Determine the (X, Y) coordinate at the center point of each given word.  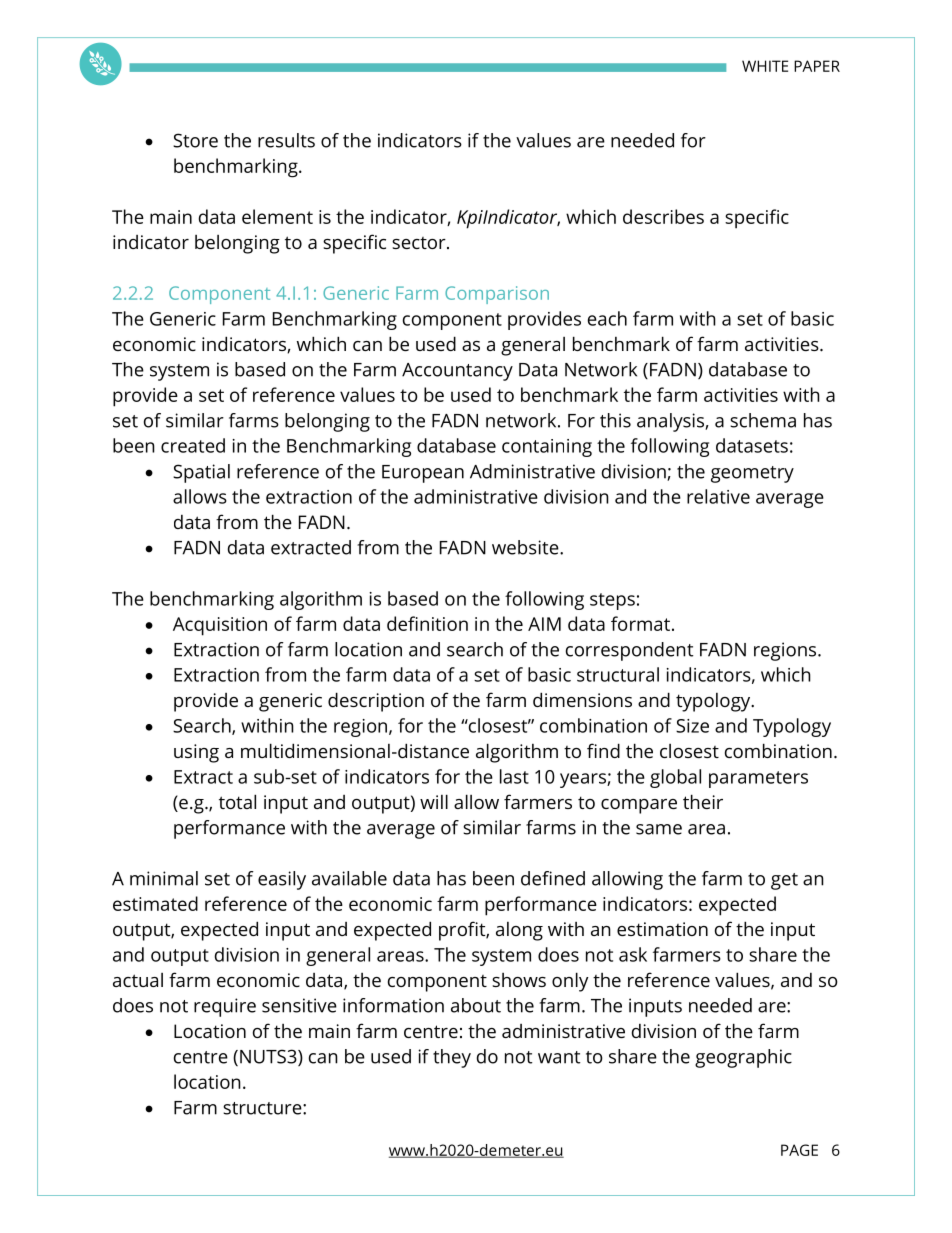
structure (263, 1108)
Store (195, 140)
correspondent (630, 651)
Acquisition (220, 626)
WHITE (765, 66)
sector (420, 243)
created (193, 445)
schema (763, 420)
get (784, 881)
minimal (164, 878)
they (452, 1058)
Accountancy (457, 372)
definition (427, 623)
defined (553, 878)
